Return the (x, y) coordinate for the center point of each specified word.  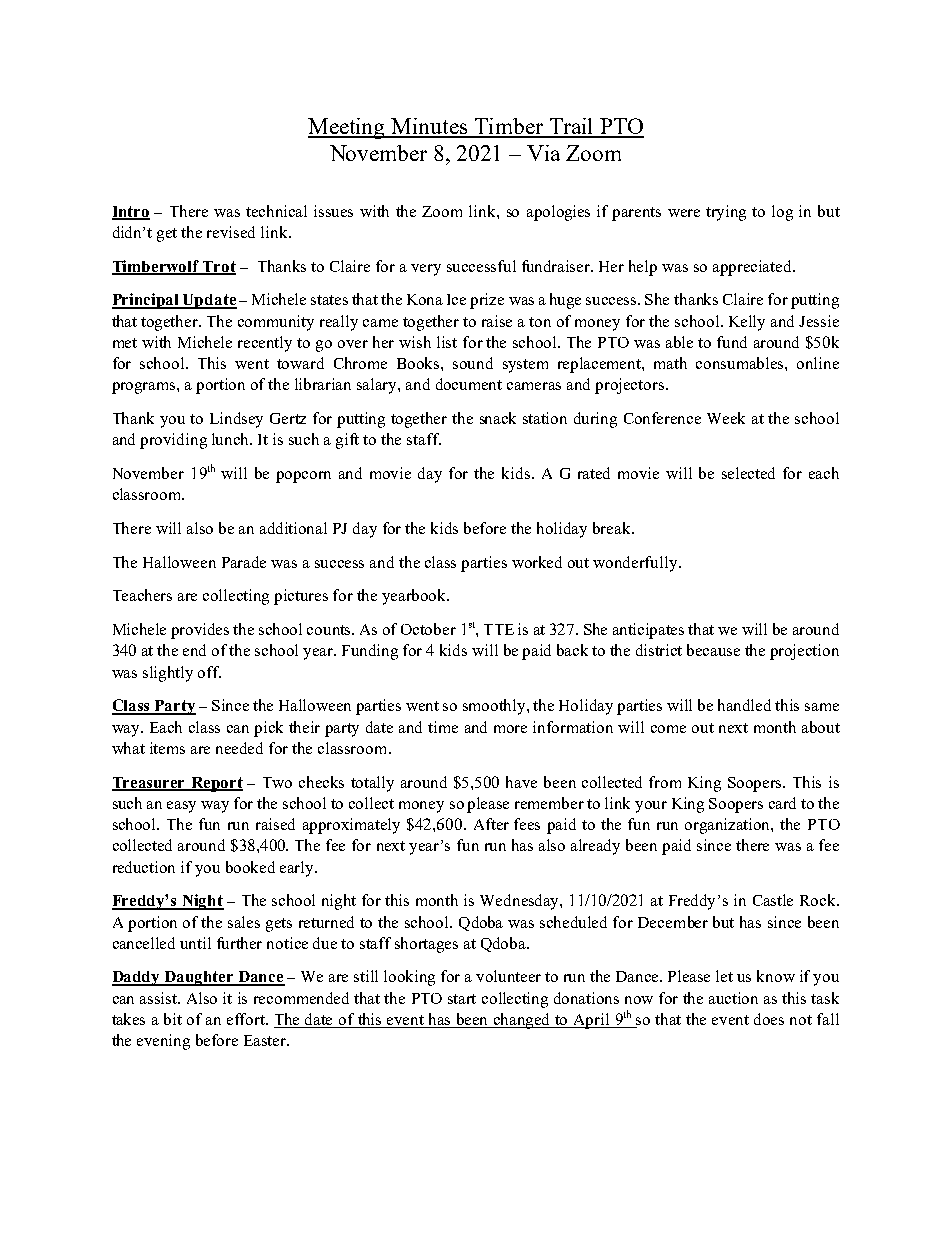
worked (537, 562)
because (713, 650)
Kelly (747, 323)
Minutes (430, 127)
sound (473, 363)
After (491, 824)
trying (726, 213)
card (782, 803)
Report (216, 784)
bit (173, 1019)
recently (265, 344)
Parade (244, 562)
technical (276, 211)
